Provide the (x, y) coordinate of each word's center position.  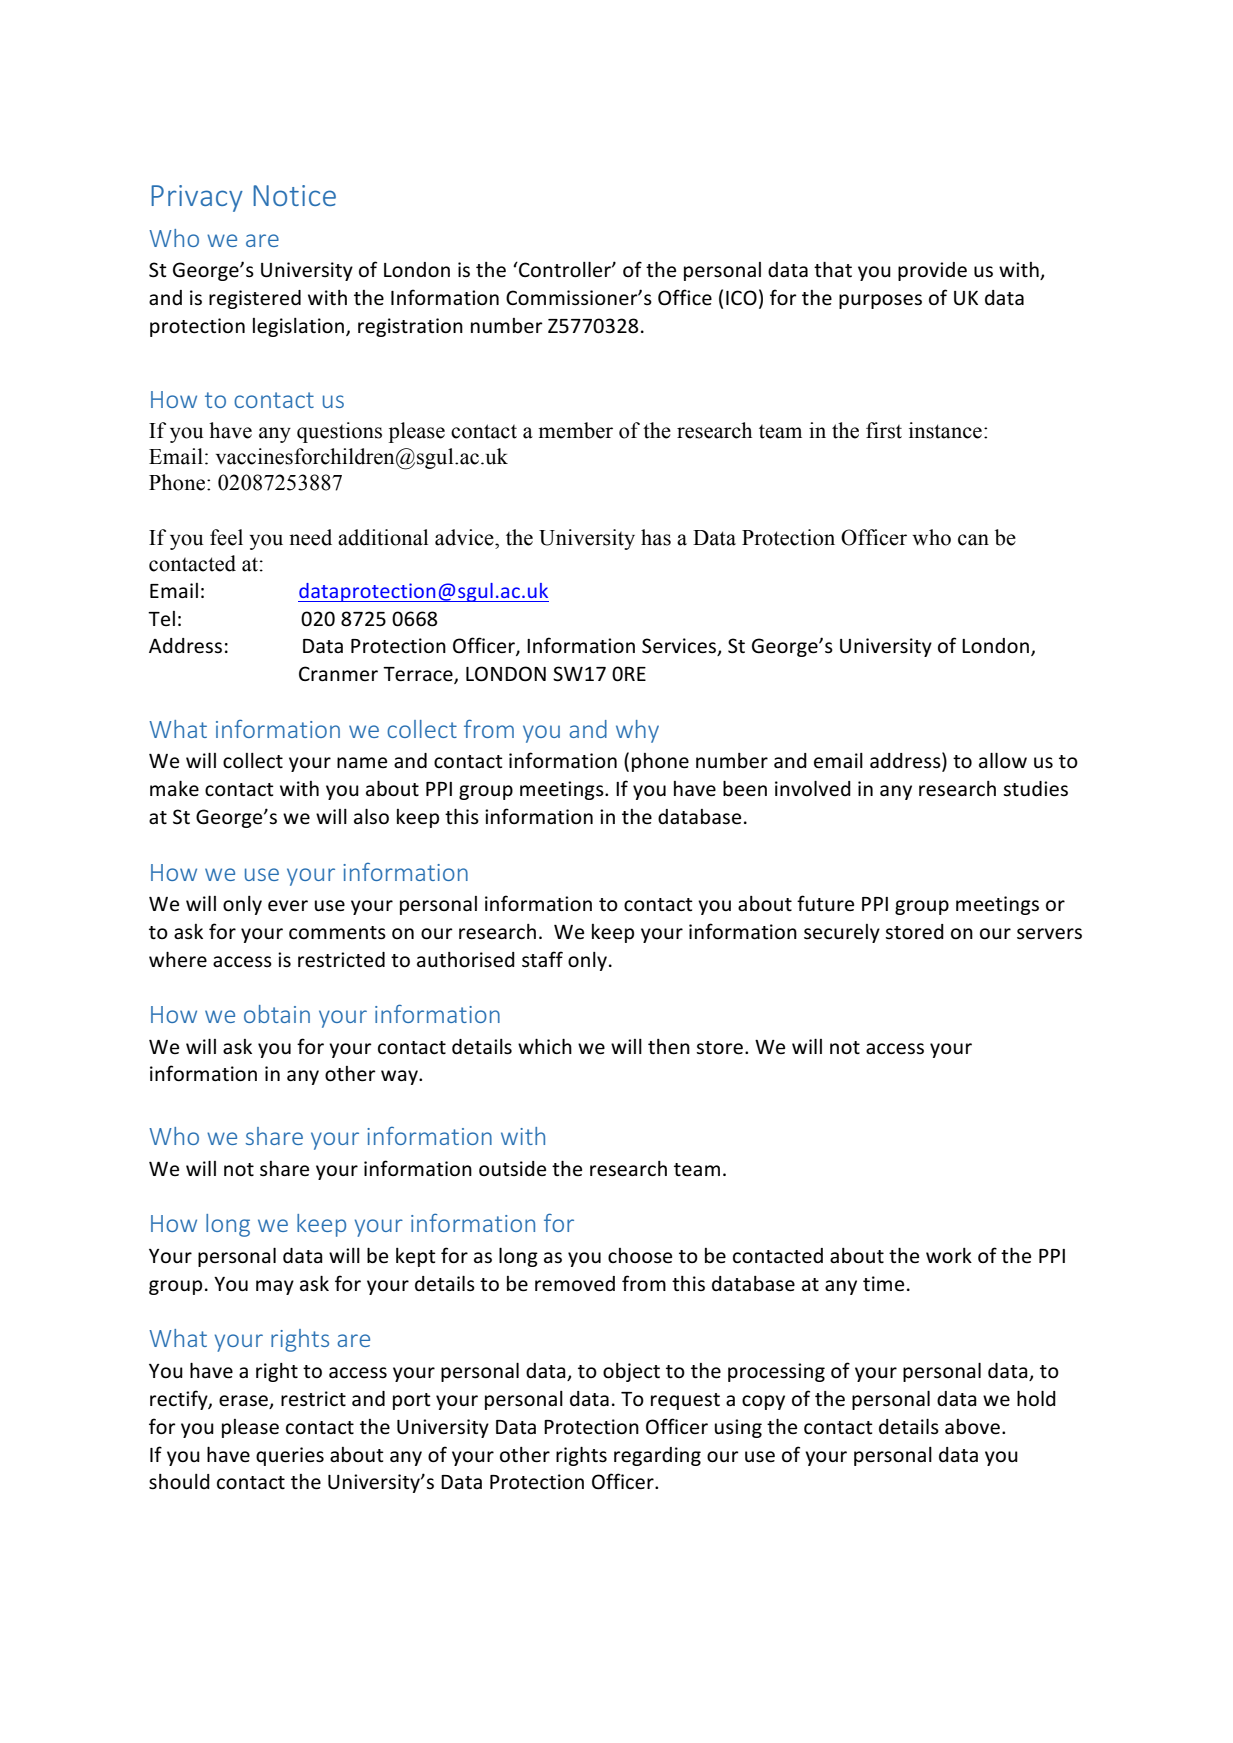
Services (680, 647)
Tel (161, 618)
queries (290, 1456)
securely (842, 933)
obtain (277, 1014)
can (973, 540)
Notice (294, 195)
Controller (565, 269)
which (545, 1046)
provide (932, 271)
